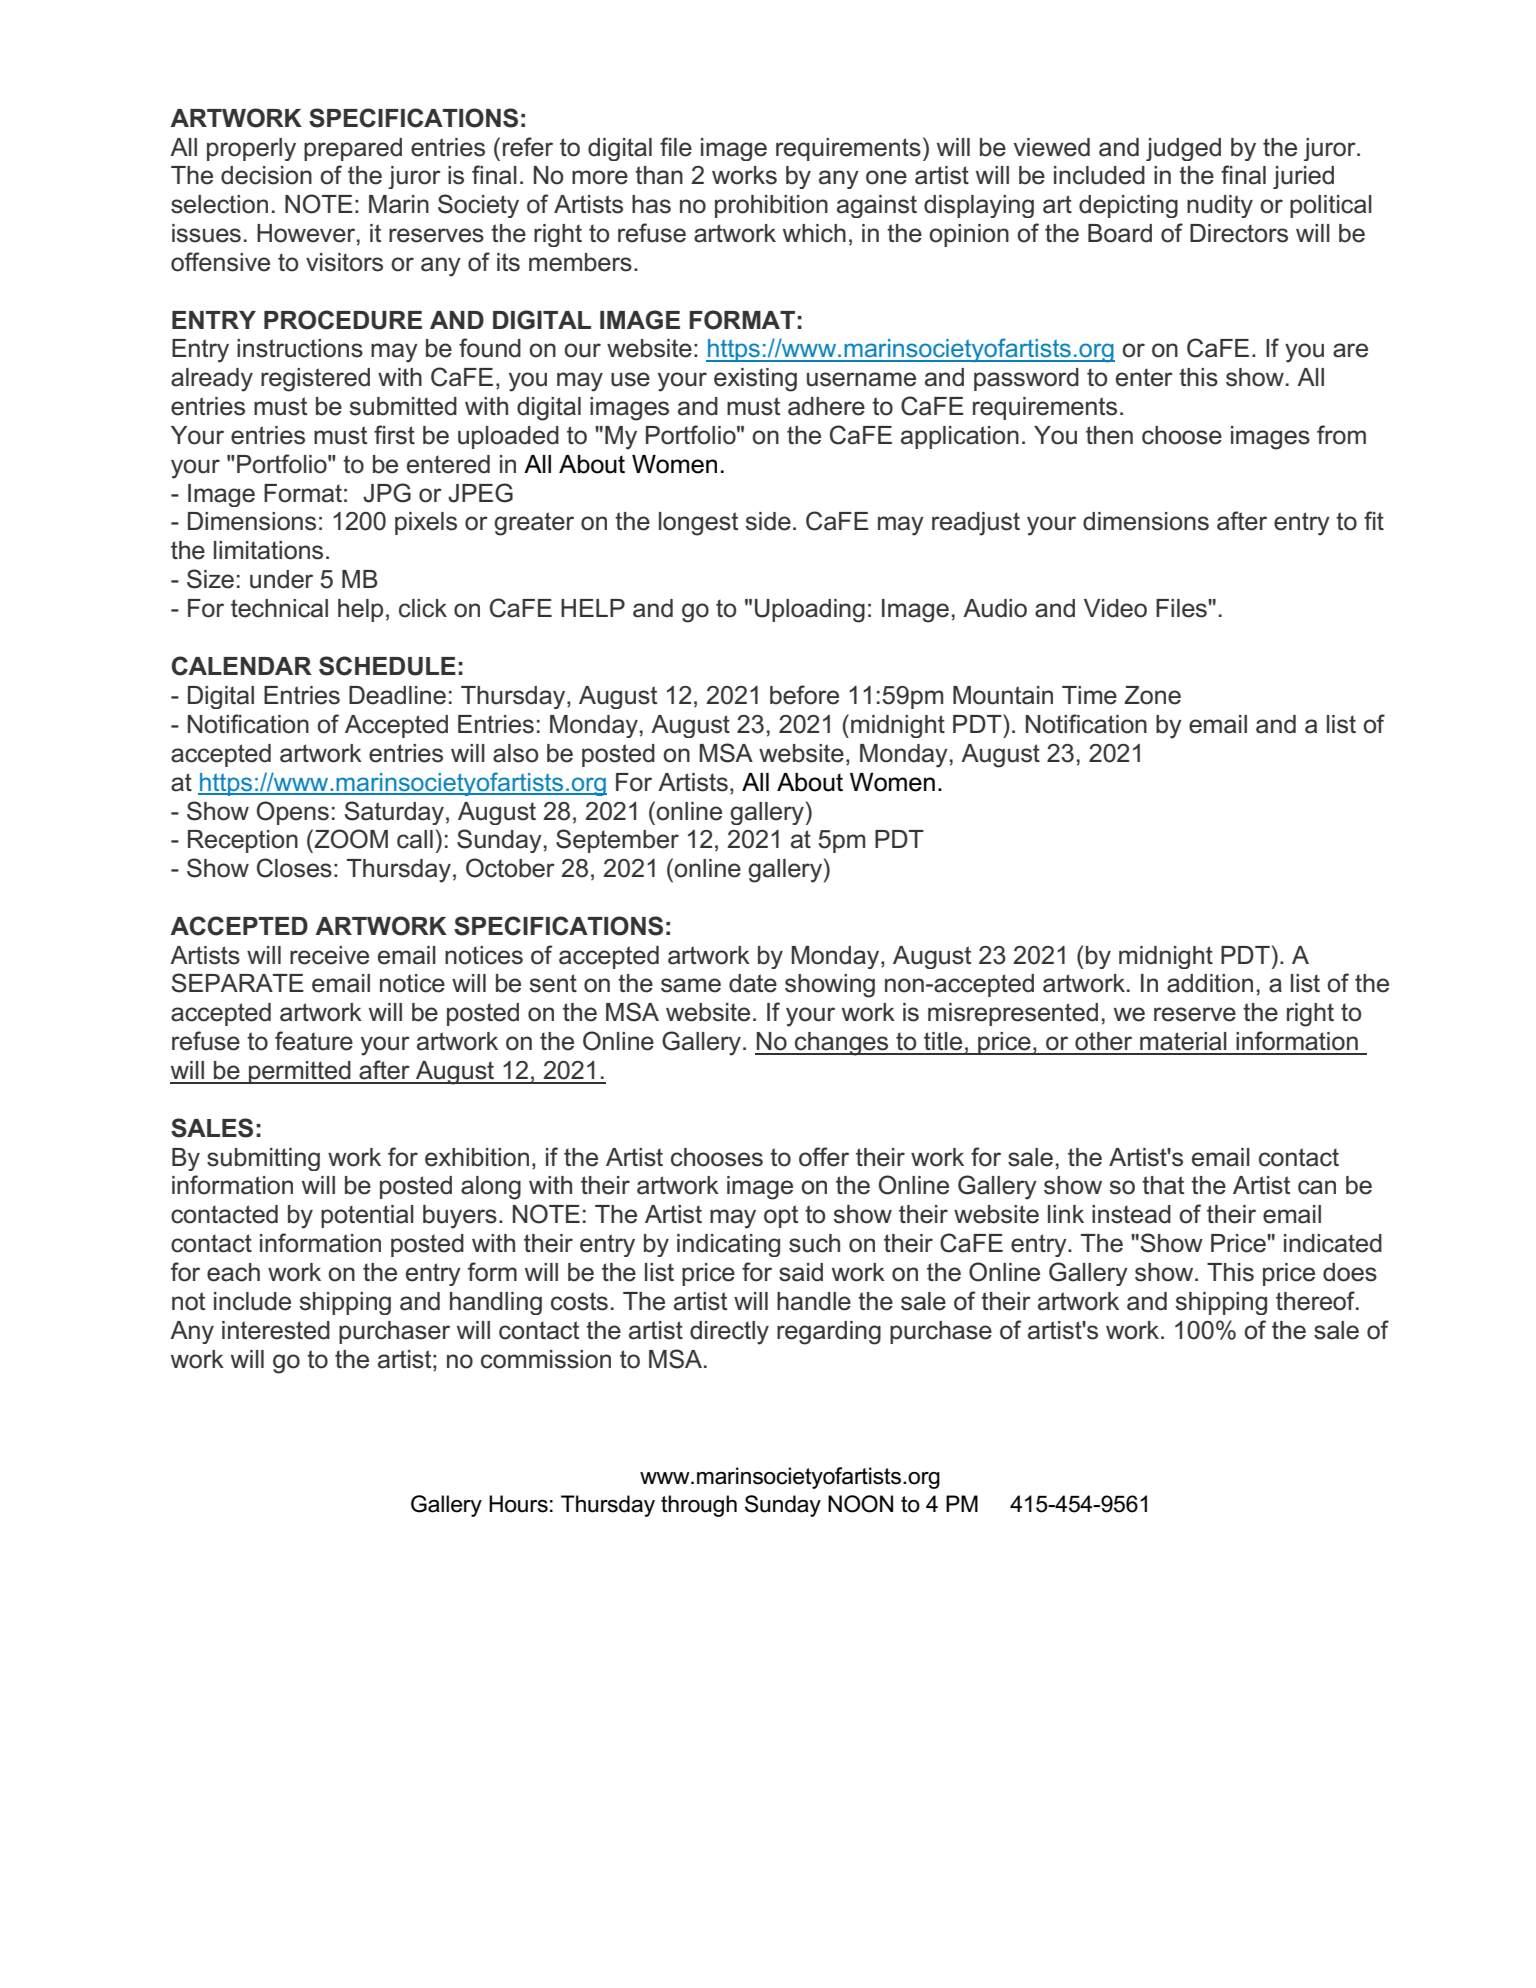  What do you see at coordinates (1210, 983) in the page?
I see `addition` at bounding box center [1210, 983].
